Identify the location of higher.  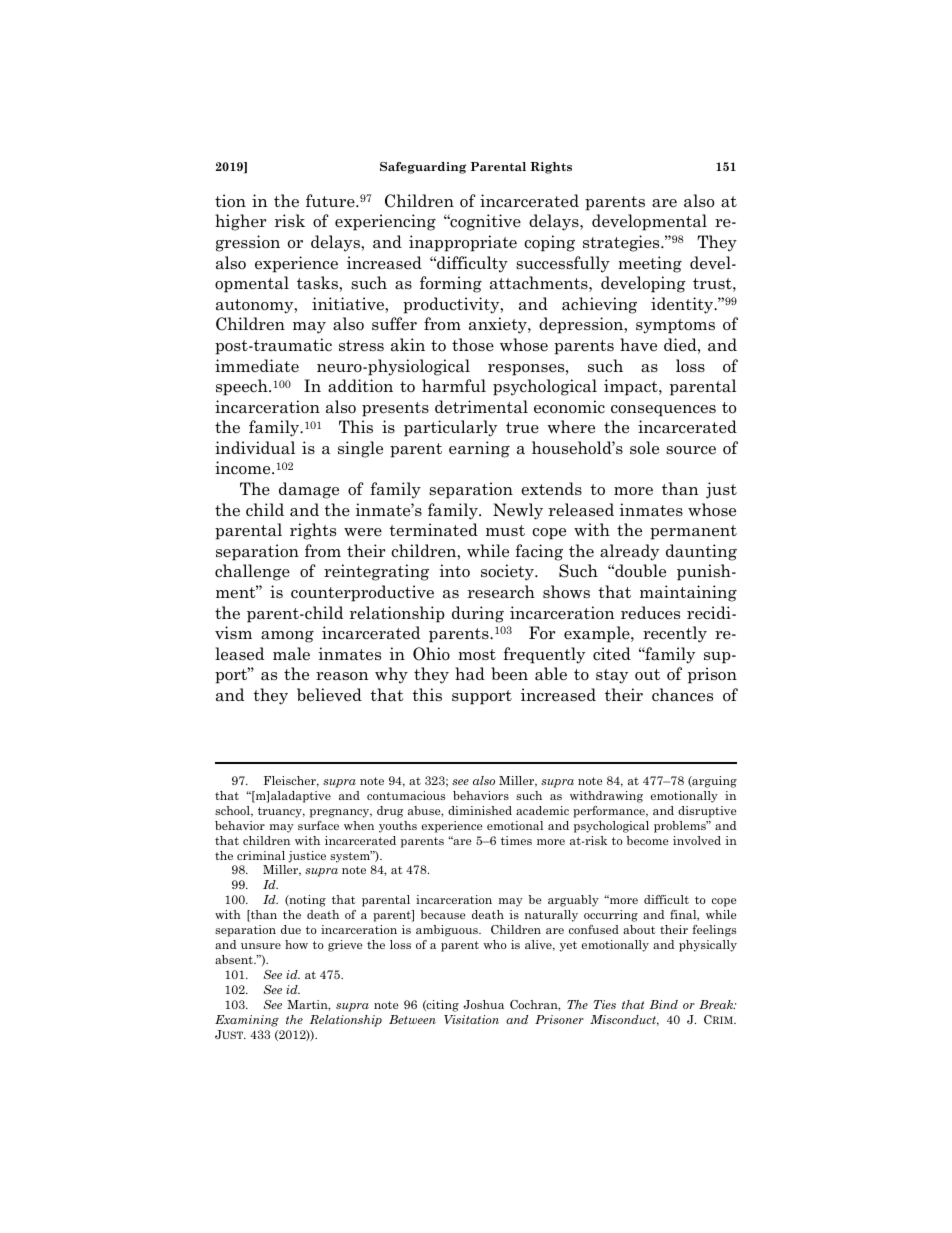
(241, 222).
